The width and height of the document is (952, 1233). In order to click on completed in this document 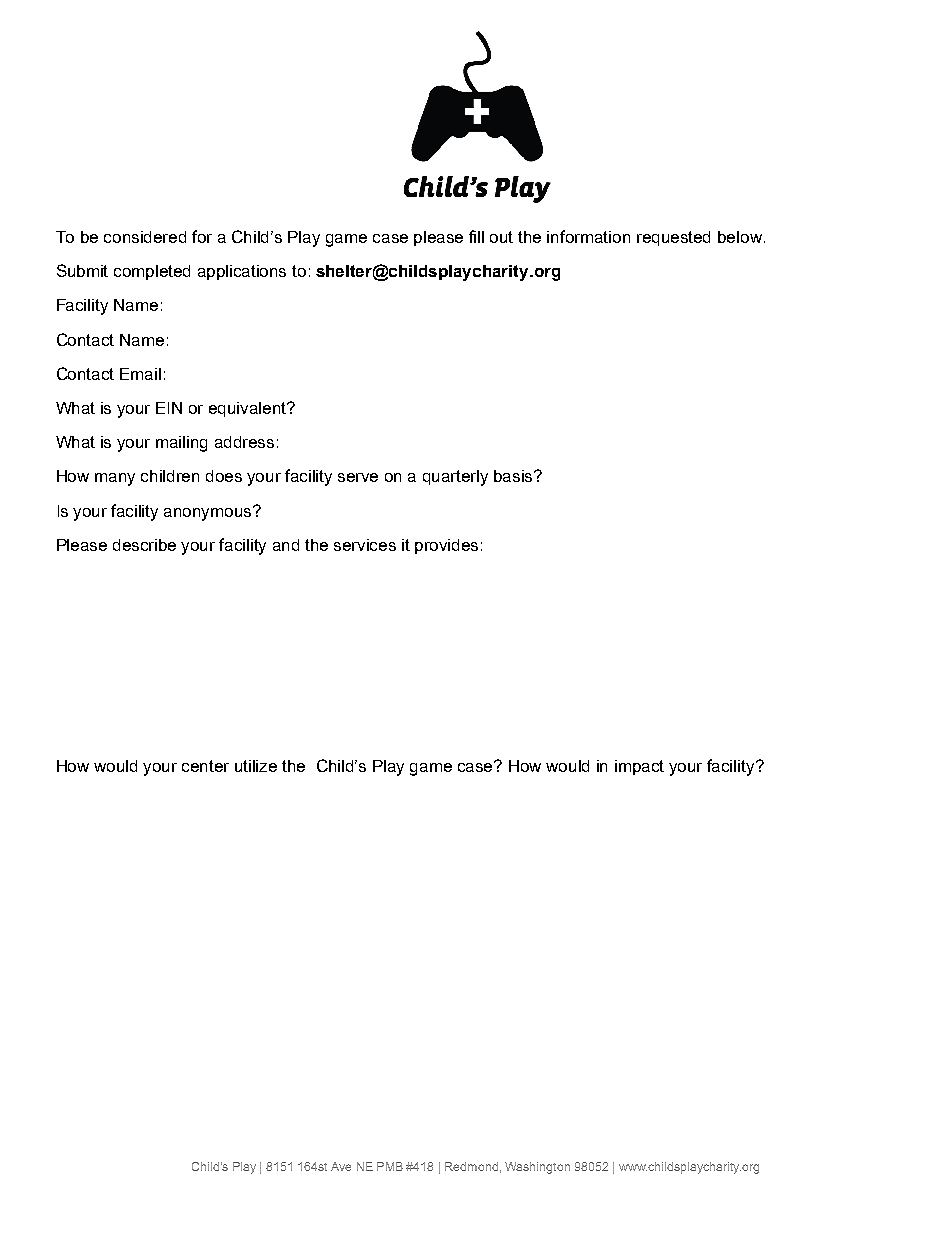, I will do `click(152, 272)`.
